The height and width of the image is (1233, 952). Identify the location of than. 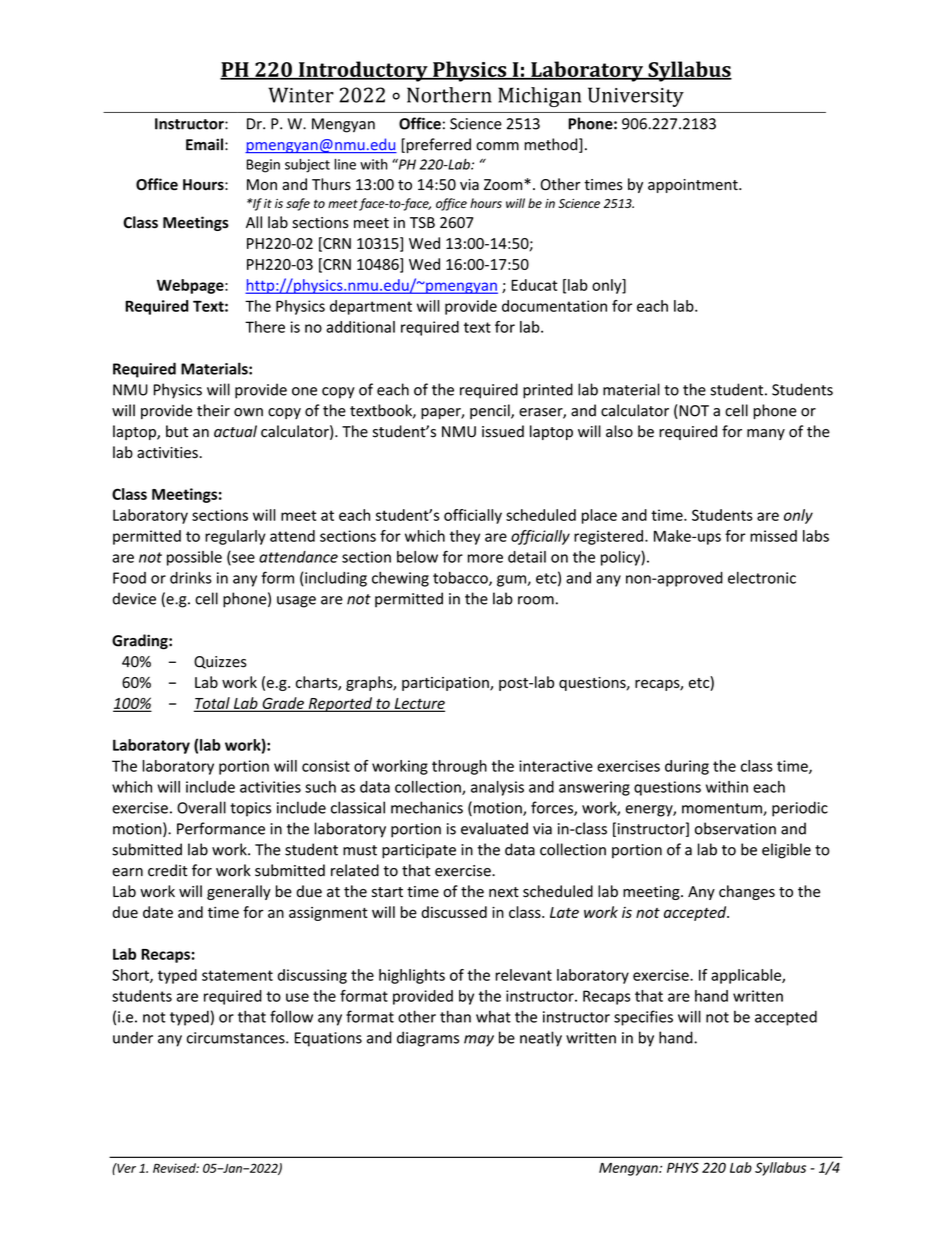
(455, 1016).
